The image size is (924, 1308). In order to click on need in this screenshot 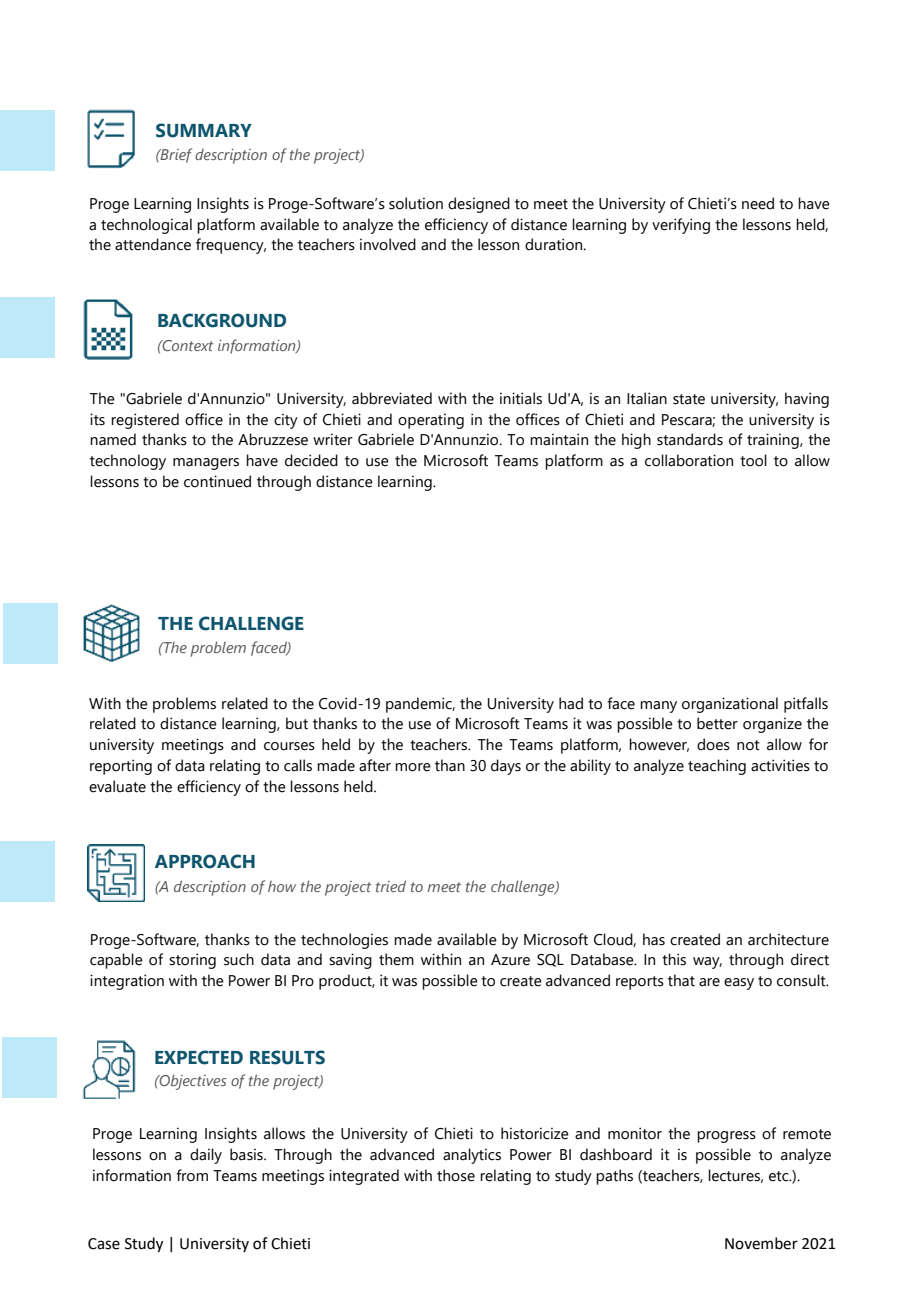, I will do `click(758, 203)`.
